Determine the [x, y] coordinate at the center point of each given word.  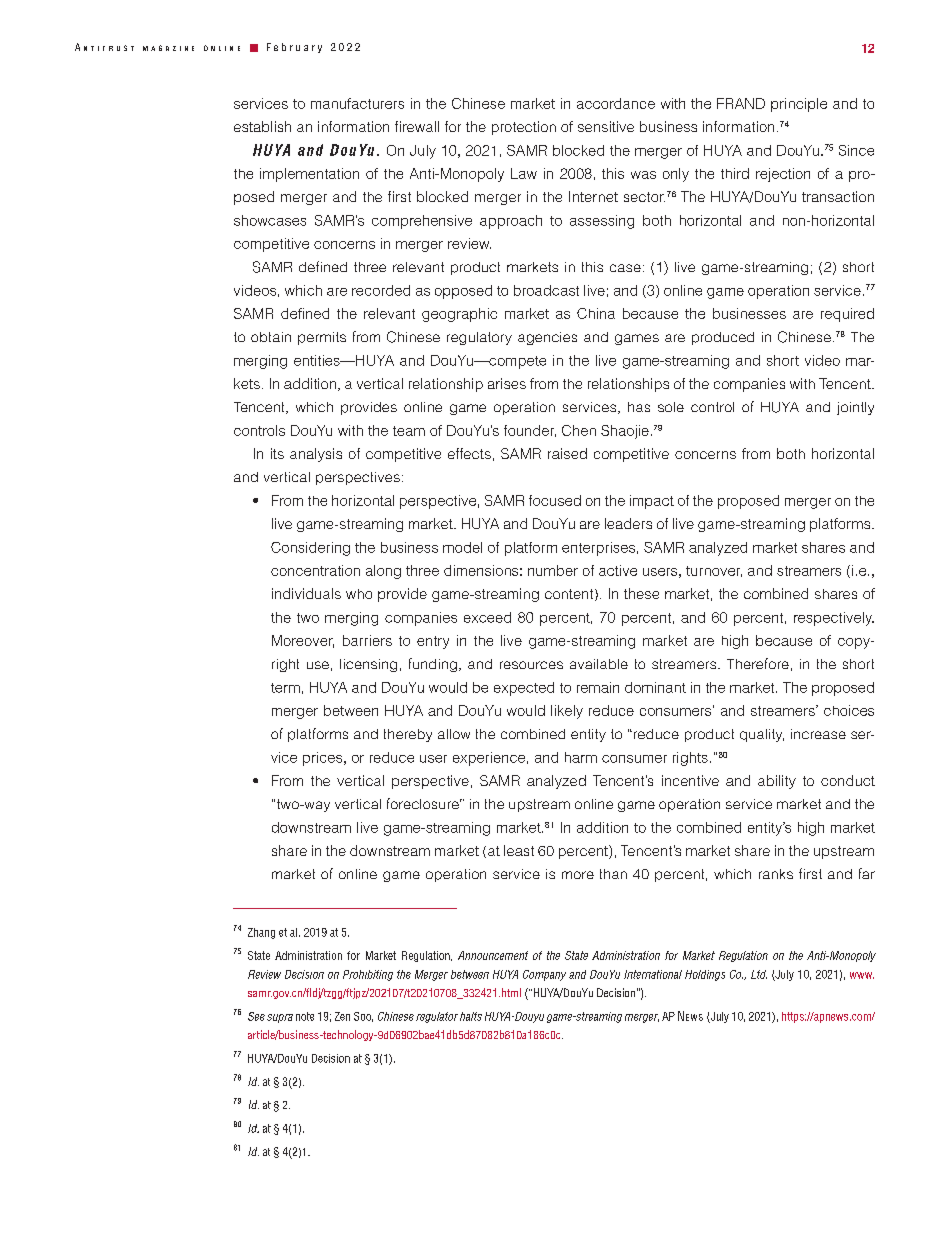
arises [507, 383]
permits [322, 338]
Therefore [758, 663]
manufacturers [357, 103]
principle [799, 105]
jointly [855, 408]
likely [567, 712]
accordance [616, 103]
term [285, 688]
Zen [342, 1016]
